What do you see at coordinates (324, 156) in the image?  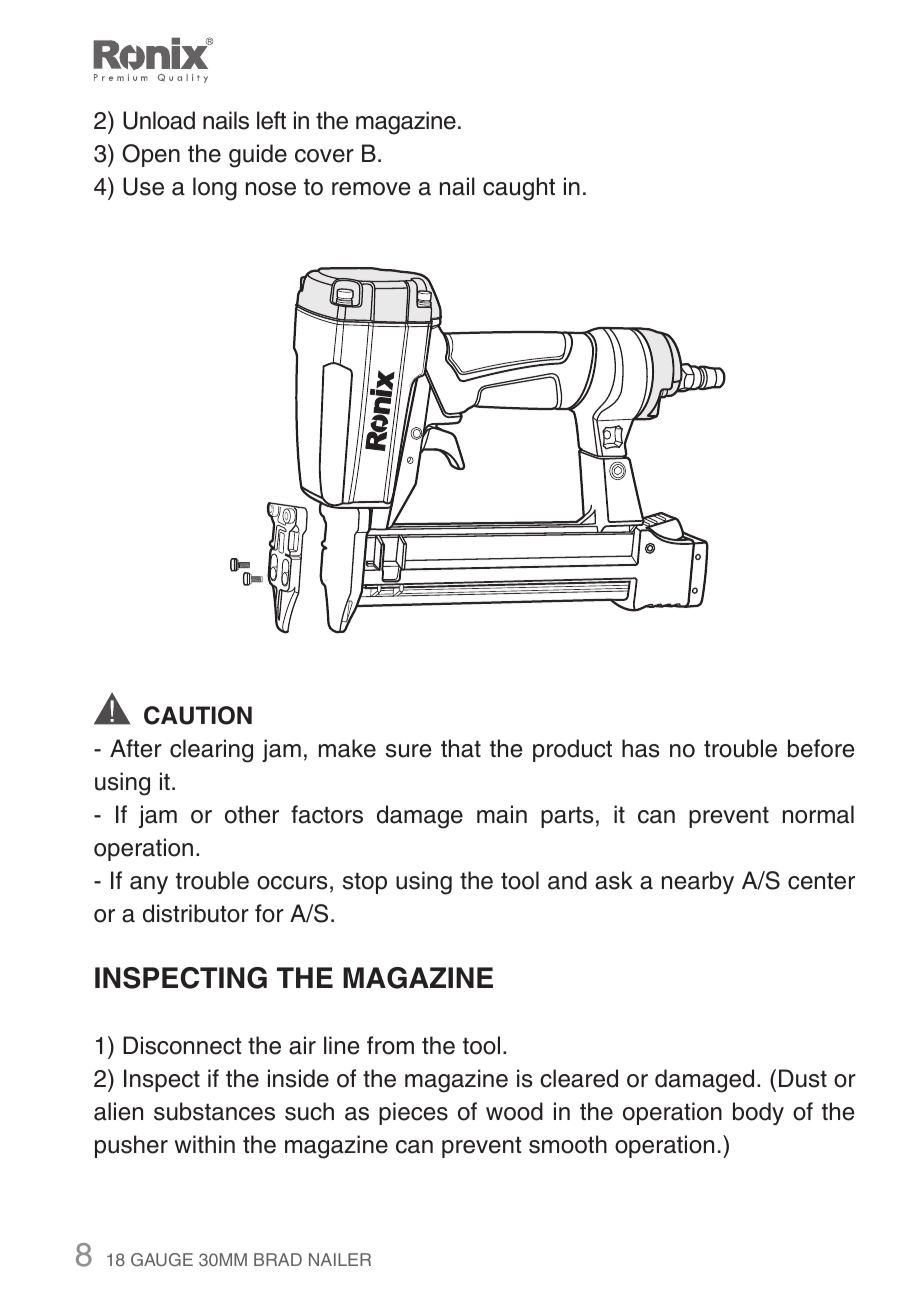 I see `cover` at bounding box center [324, 156].
